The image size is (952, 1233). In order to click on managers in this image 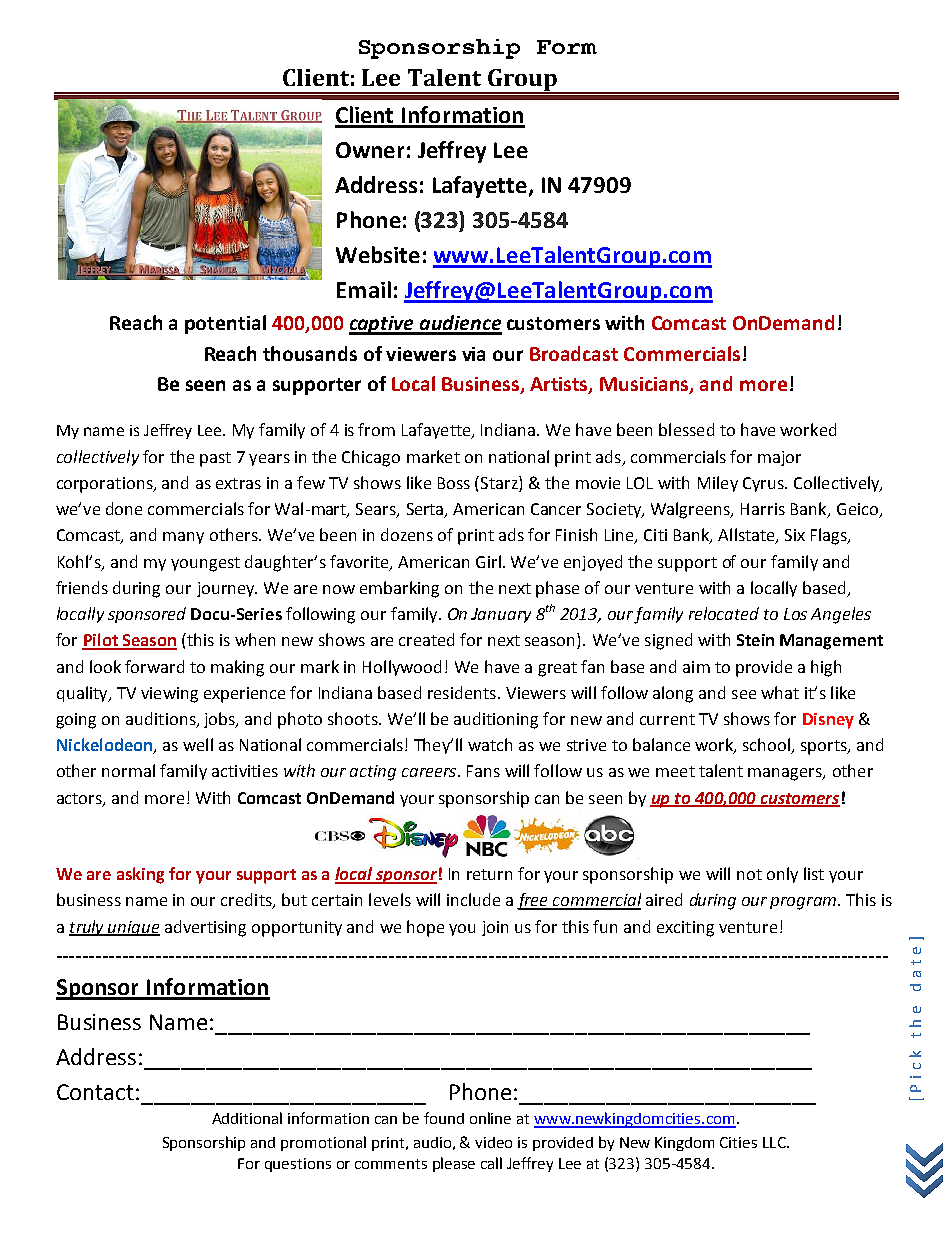, I will do `click(786, 774)`.
